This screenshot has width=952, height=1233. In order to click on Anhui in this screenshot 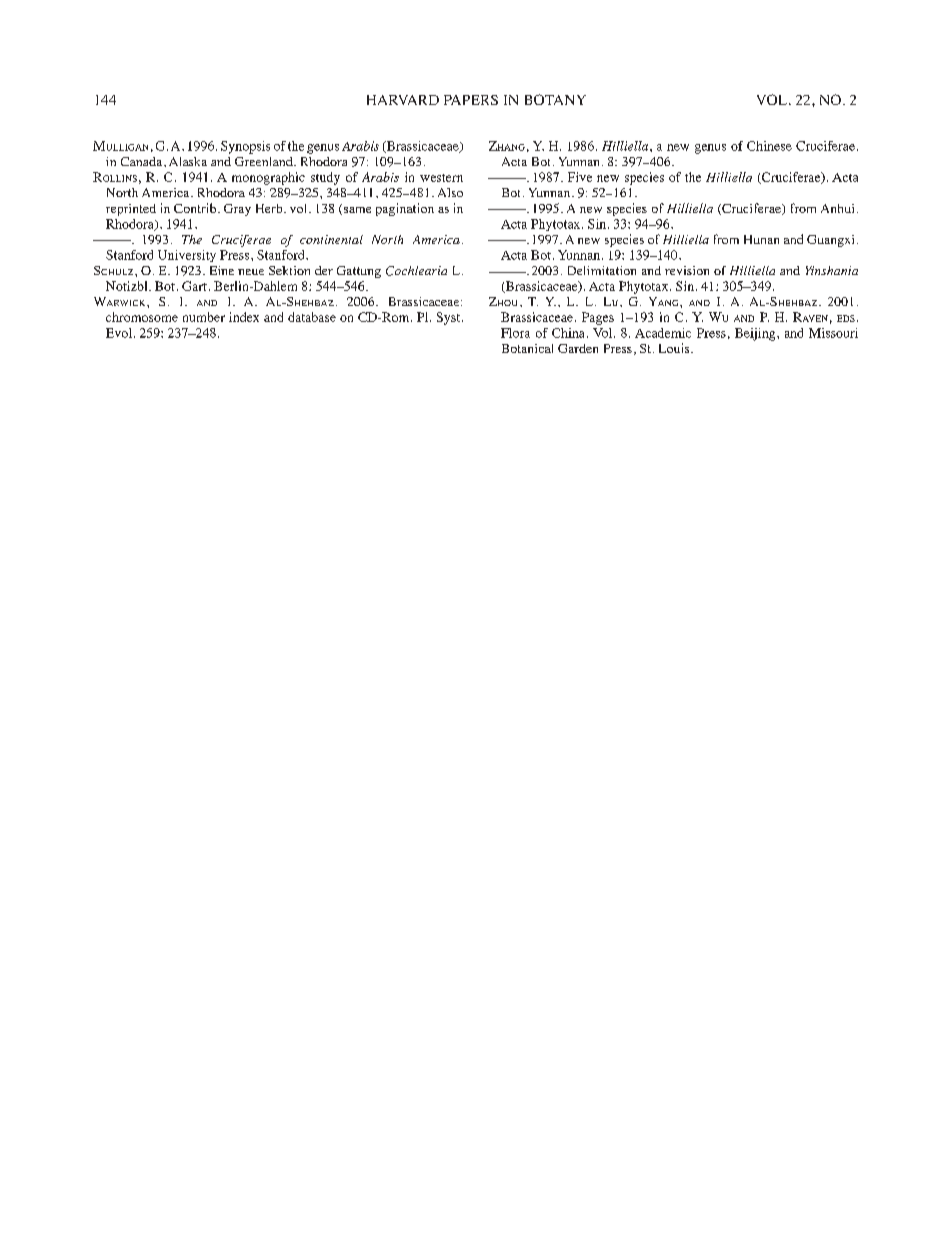, I will do `click(837, 208)`.
